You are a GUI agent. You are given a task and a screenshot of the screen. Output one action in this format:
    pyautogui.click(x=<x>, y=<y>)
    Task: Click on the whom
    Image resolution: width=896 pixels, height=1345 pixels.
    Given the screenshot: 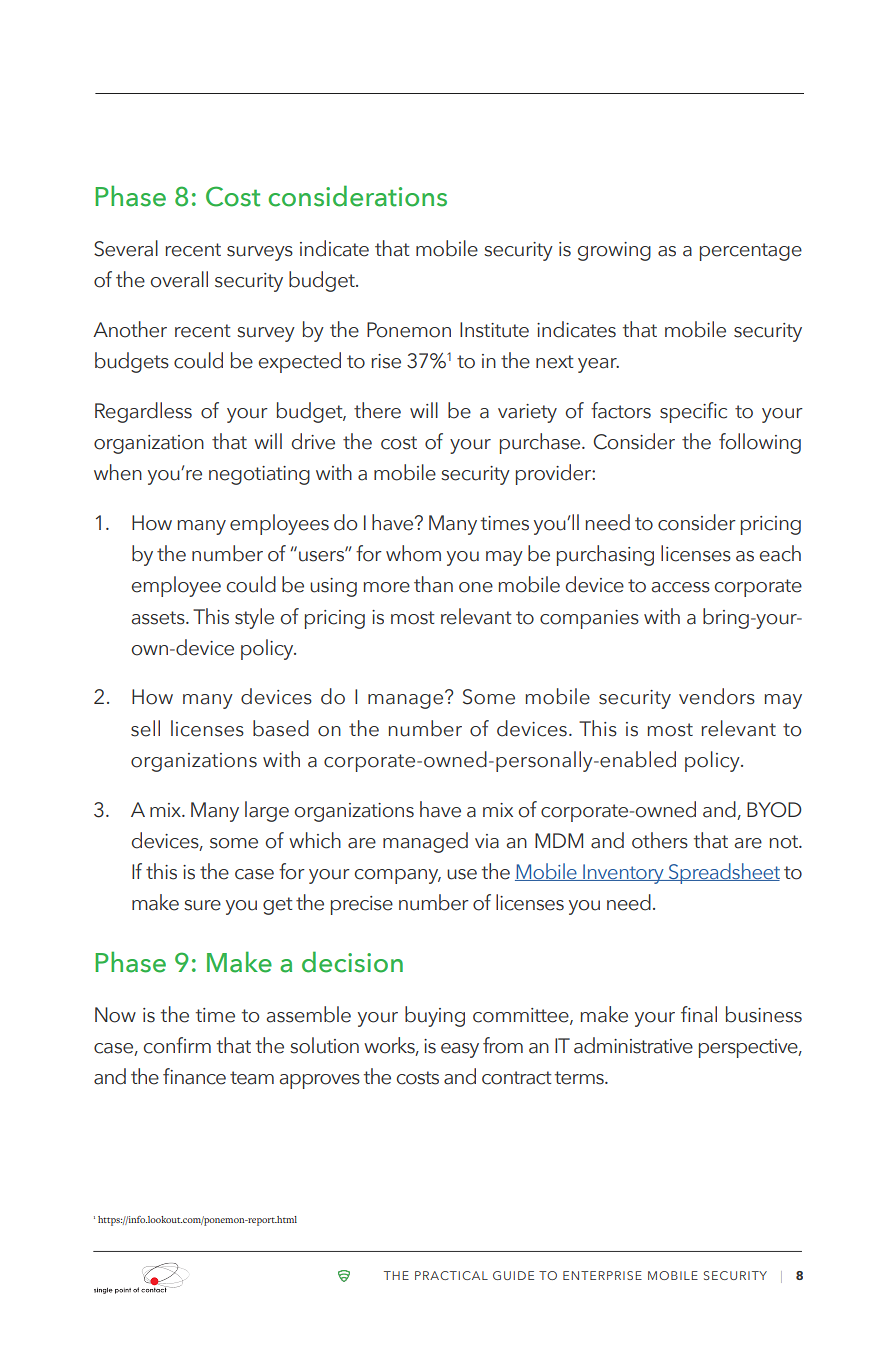 What is the action you would take?
    pyautogui.click(x=413, y=553)
